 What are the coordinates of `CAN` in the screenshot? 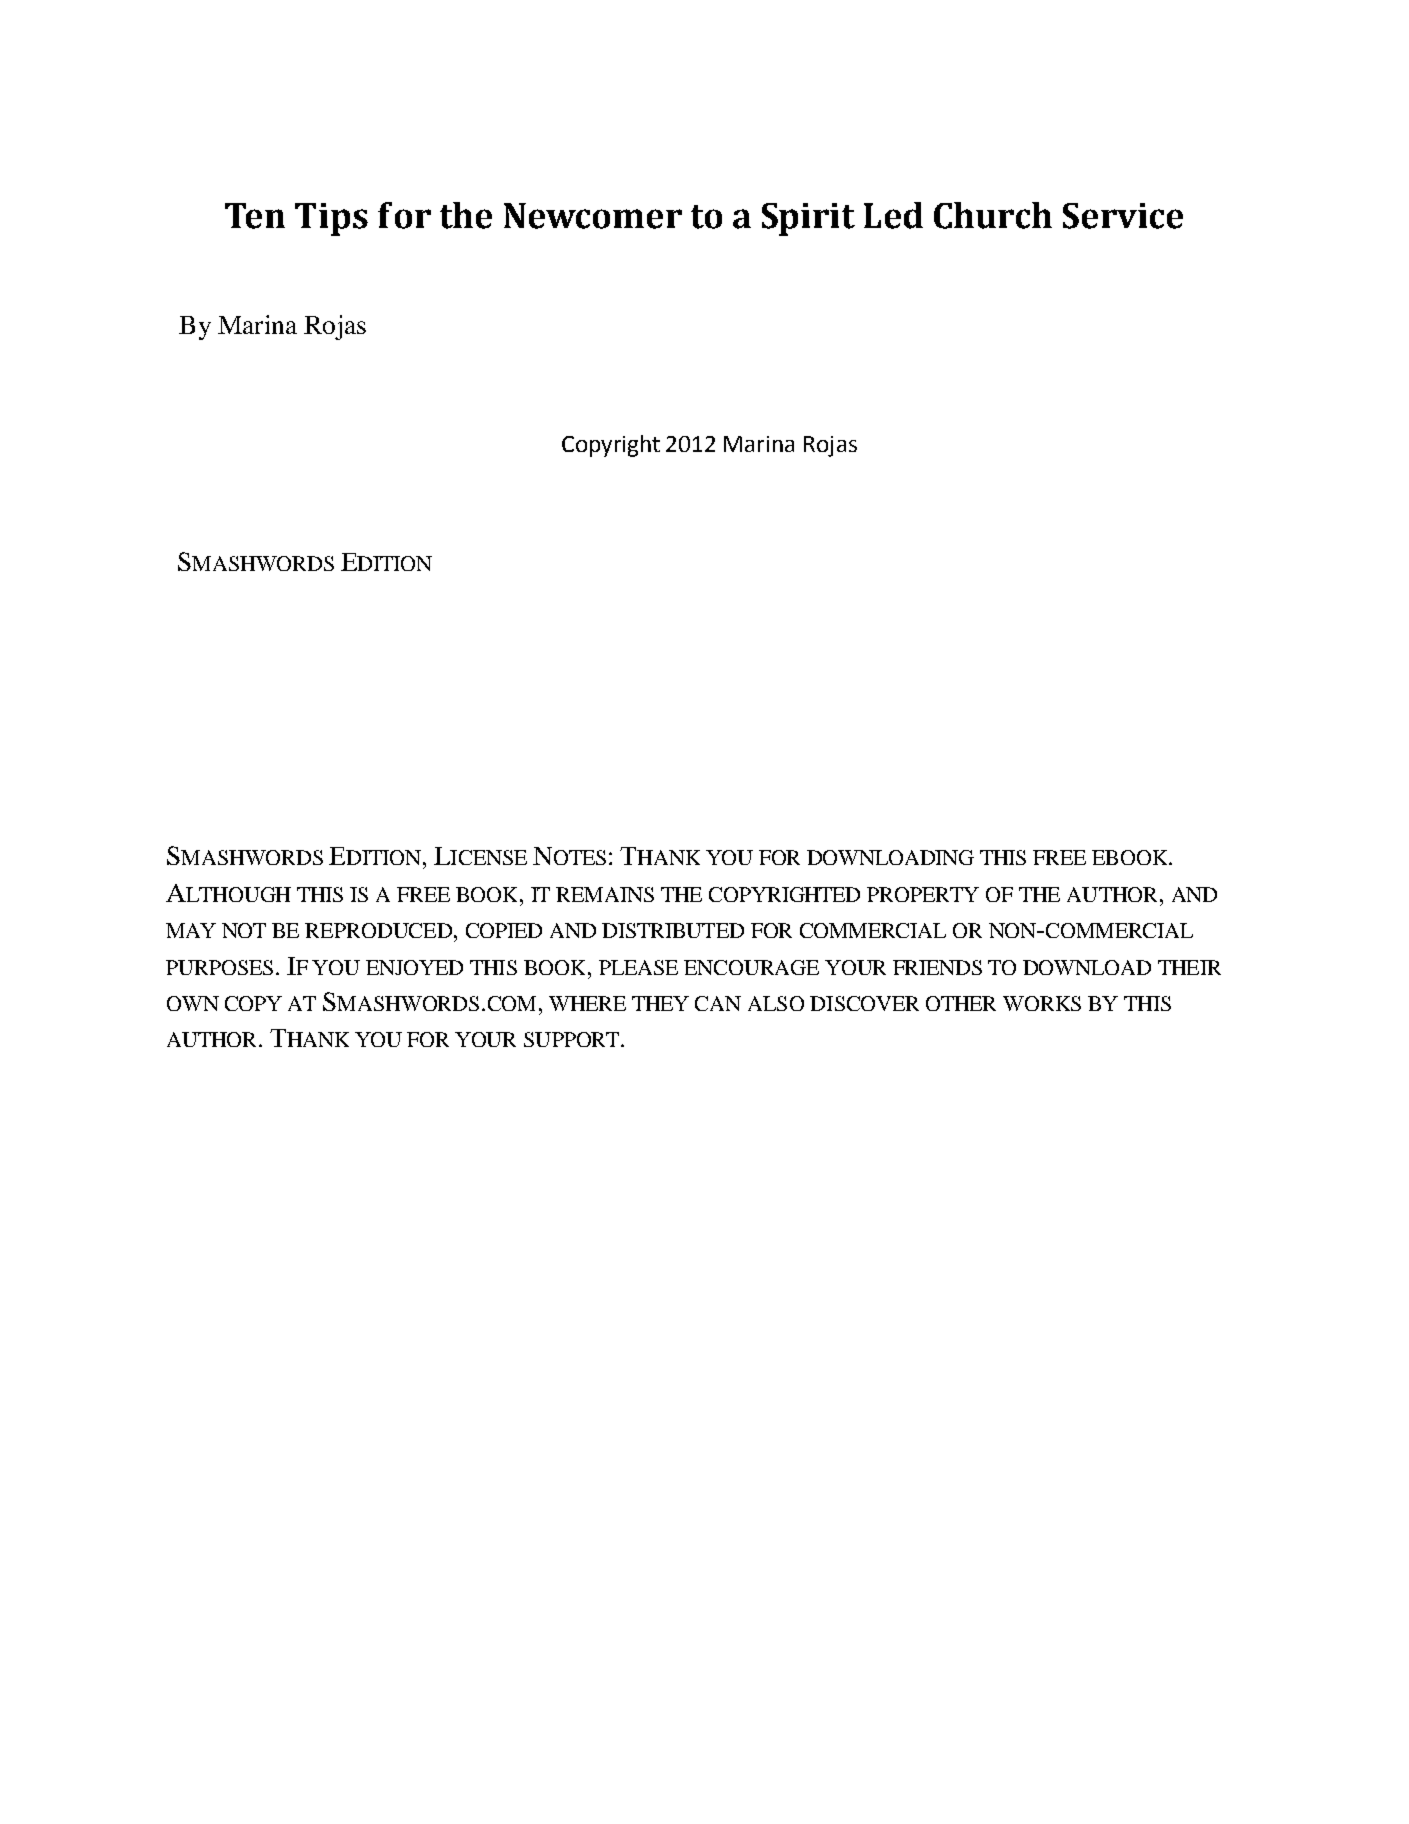 It's located at (718, 1003).
